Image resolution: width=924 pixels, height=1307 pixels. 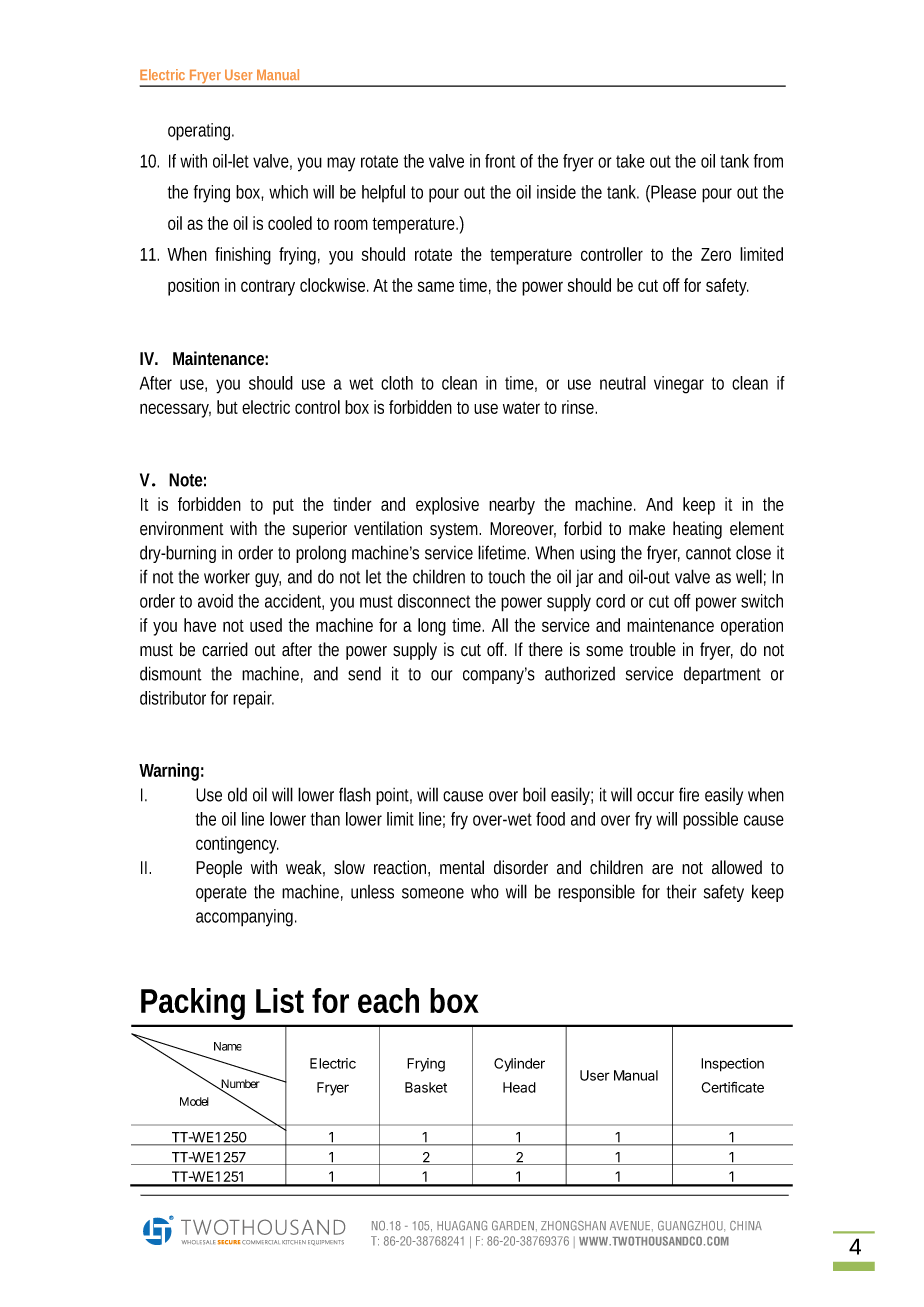 What do you see at coordinates (194, 1101) in the document?
I see `Model` at bounding box center [194, 1101].
